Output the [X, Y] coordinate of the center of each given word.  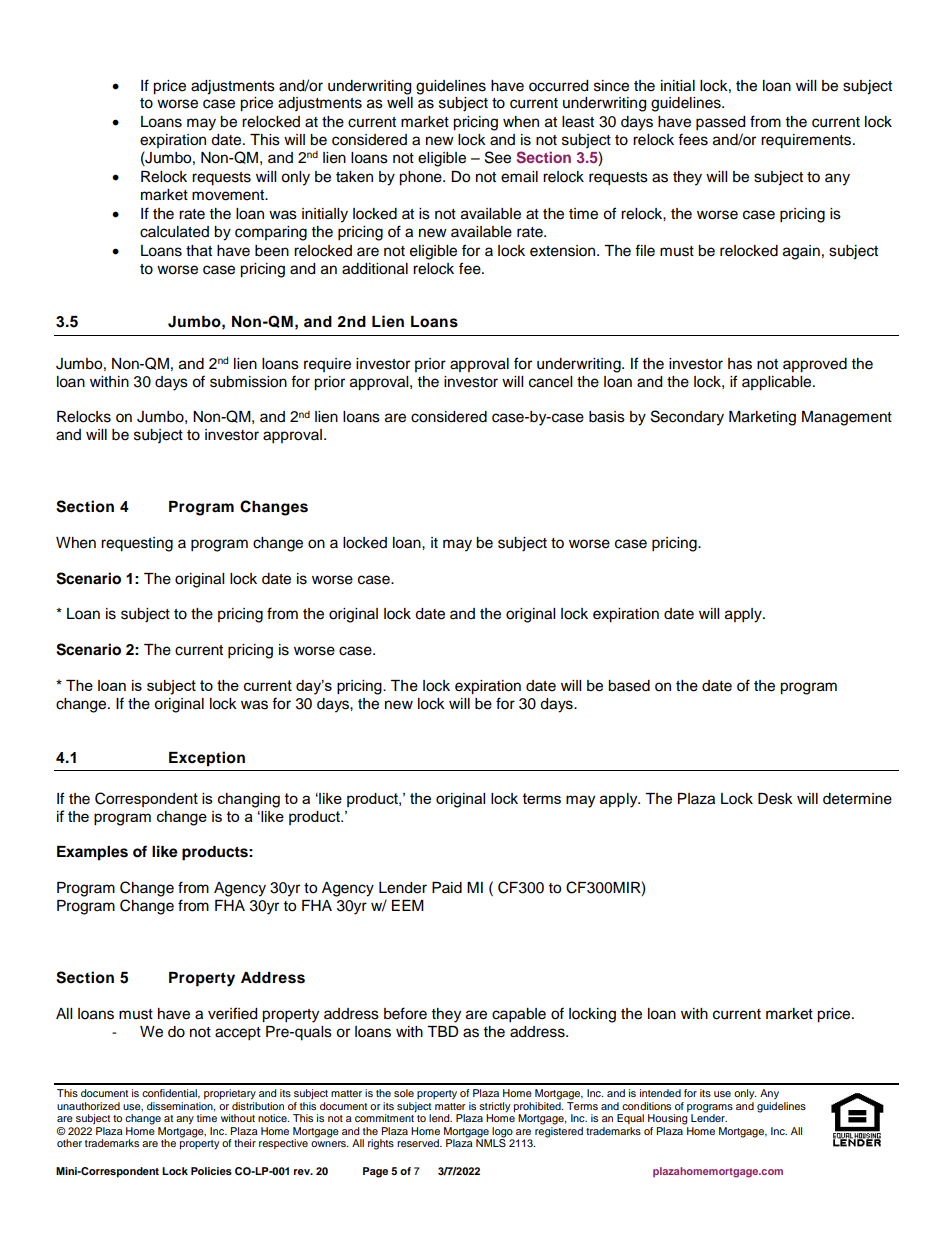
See [498, 157]
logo [502, 1133]
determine [857, 799]
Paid [447, 888]
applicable [778, 383]
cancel [550, 382]
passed [720, 123]
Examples [92, 853]
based [629, 686]
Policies [211, 1171]
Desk [775, 799]
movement [229, 195]
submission [248, 382]
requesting [137, 544]
